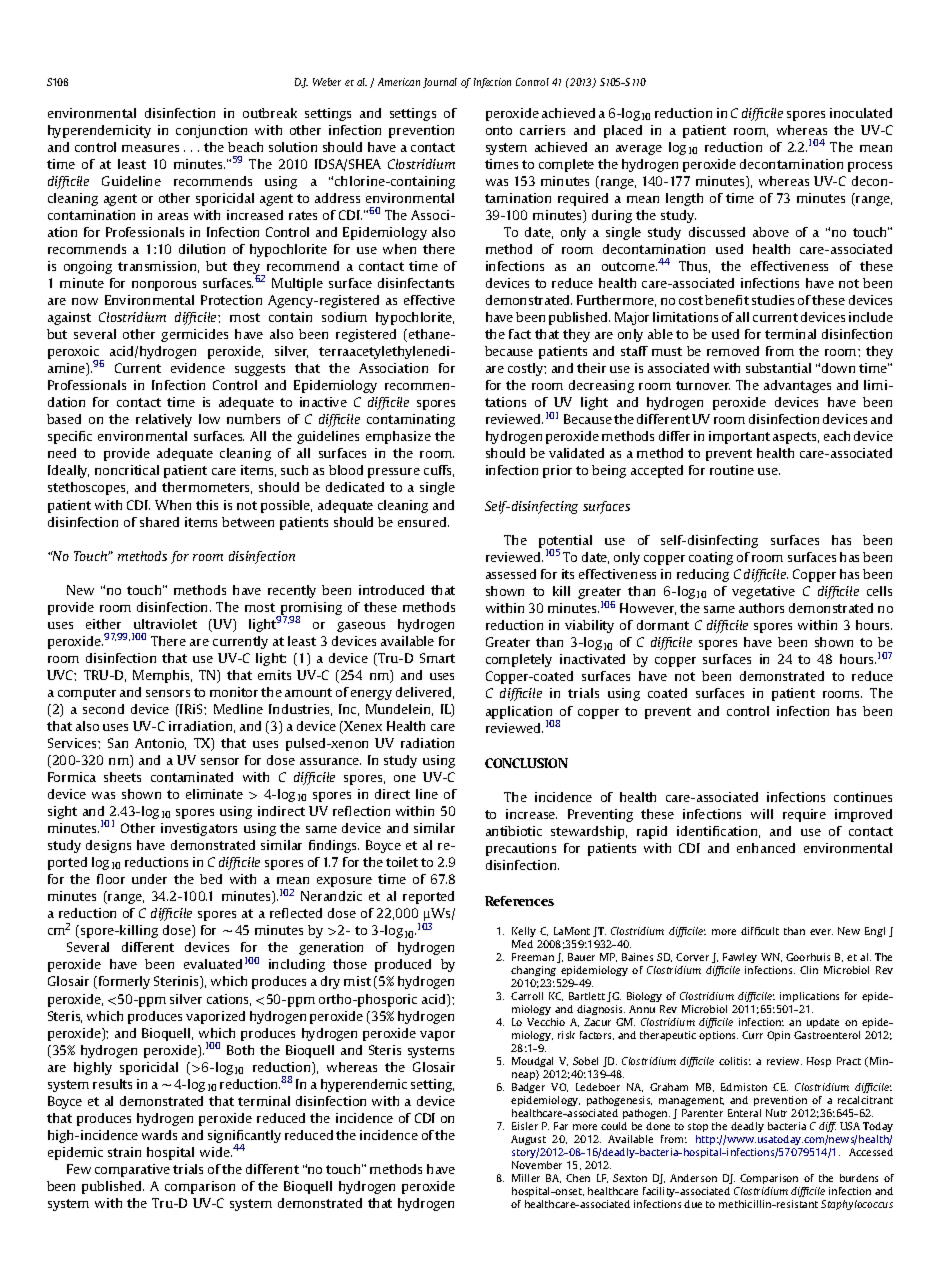  What do you see at coordinates (526, 1178) in the screenshot?
I see `Miller` at bounding box center [526, 1178].
